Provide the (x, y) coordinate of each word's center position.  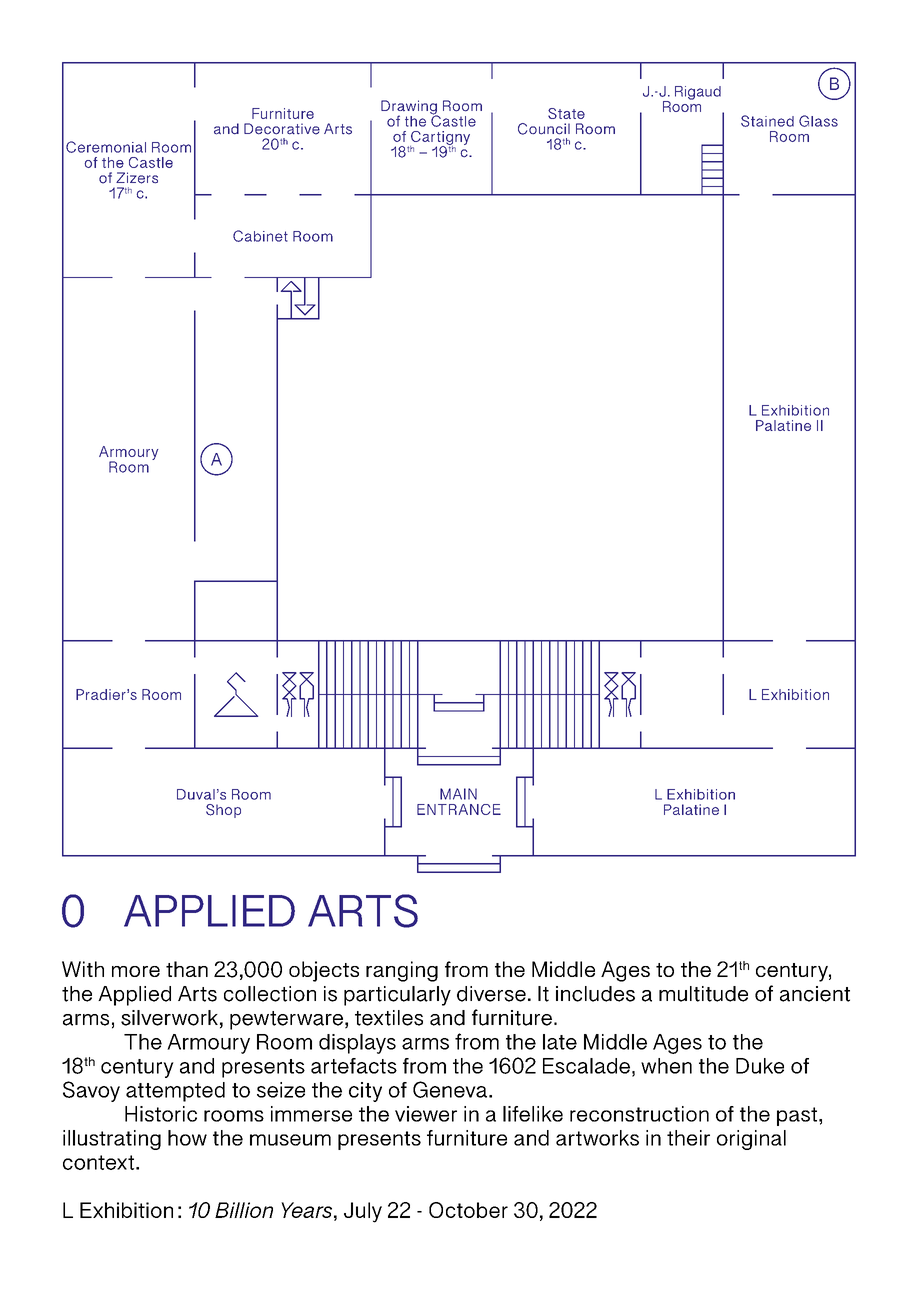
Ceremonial (106, 147)
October (468, 1210)
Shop (223, 811)
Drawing (410, 108)
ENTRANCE (459, 809)
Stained (767, 121)
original (751, 1140)
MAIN (458, 794)
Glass (818, 121)
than (187, 969)
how (187, 1138)
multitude (703, 994)
